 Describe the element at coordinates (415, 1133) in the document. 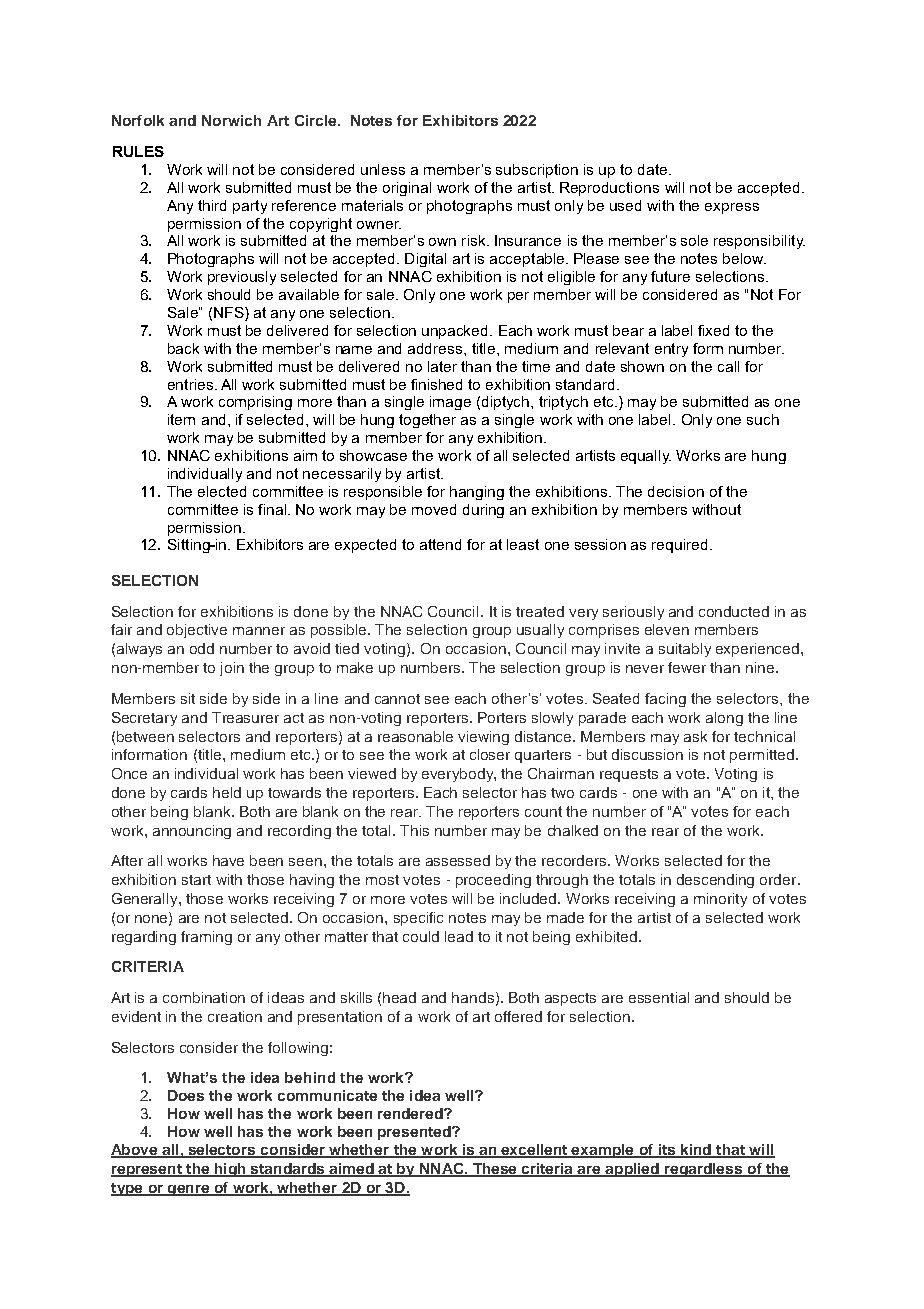

I see `presented` at that location.
